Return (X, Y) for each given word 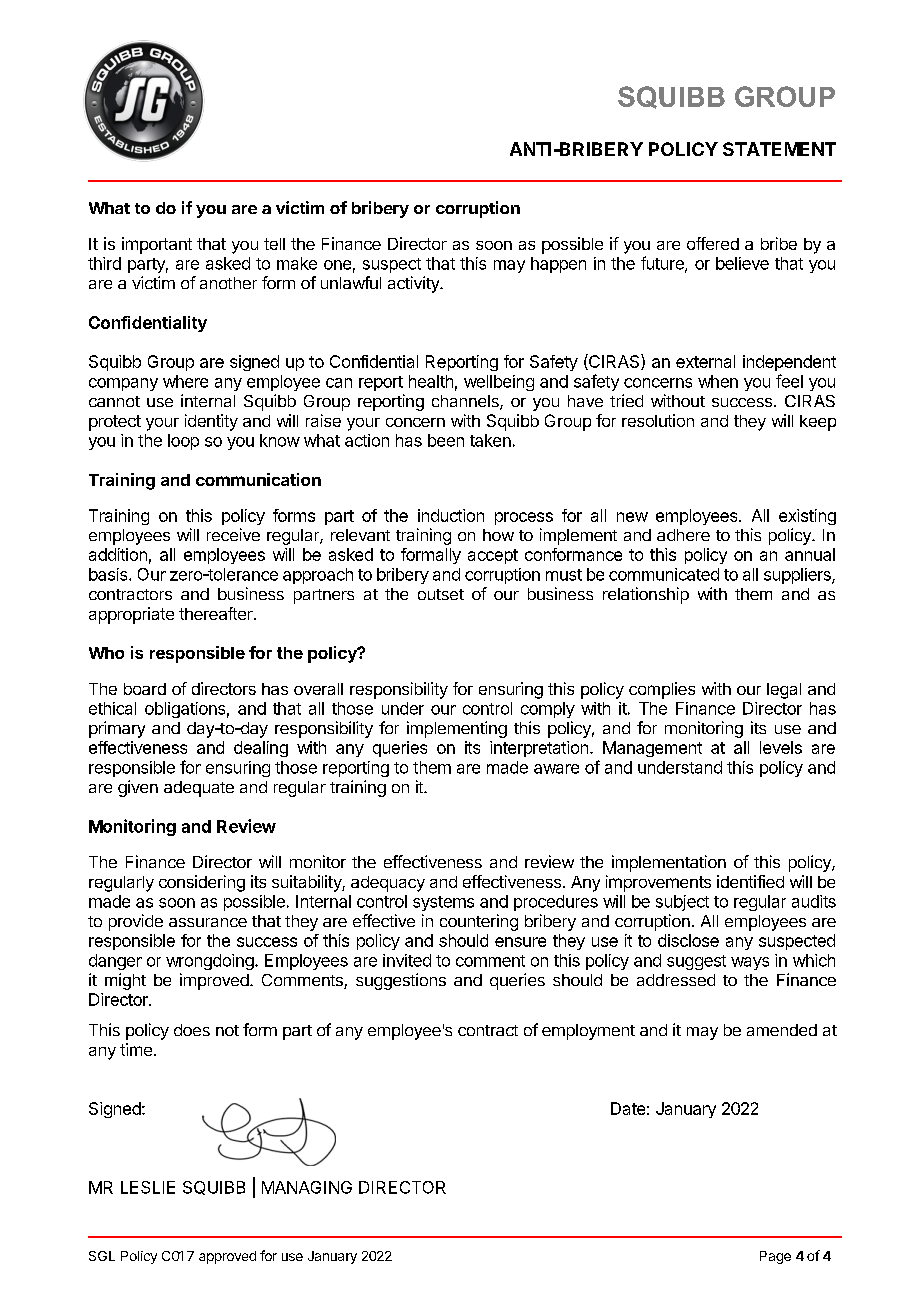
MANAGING (307, 1187)
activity (414, 284)
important (157, 245)
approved (227, 1257)
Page (775, 1257)
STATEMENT (779, 149)
